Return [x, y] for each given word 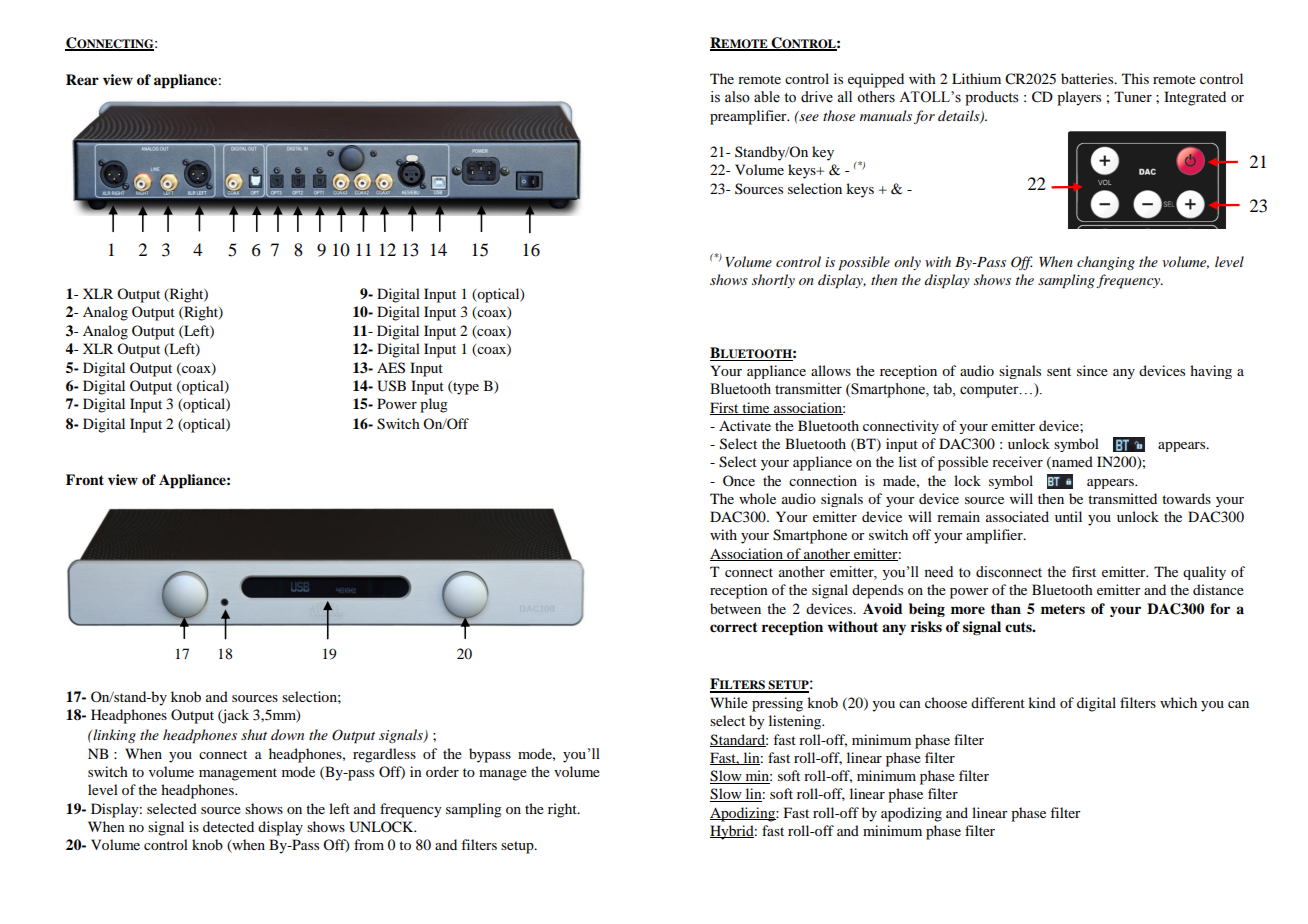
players [1079, 98]
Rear [82, 80]
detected [228, 826]
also [737, 97]
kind [1042, 702]
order [442, 771]
